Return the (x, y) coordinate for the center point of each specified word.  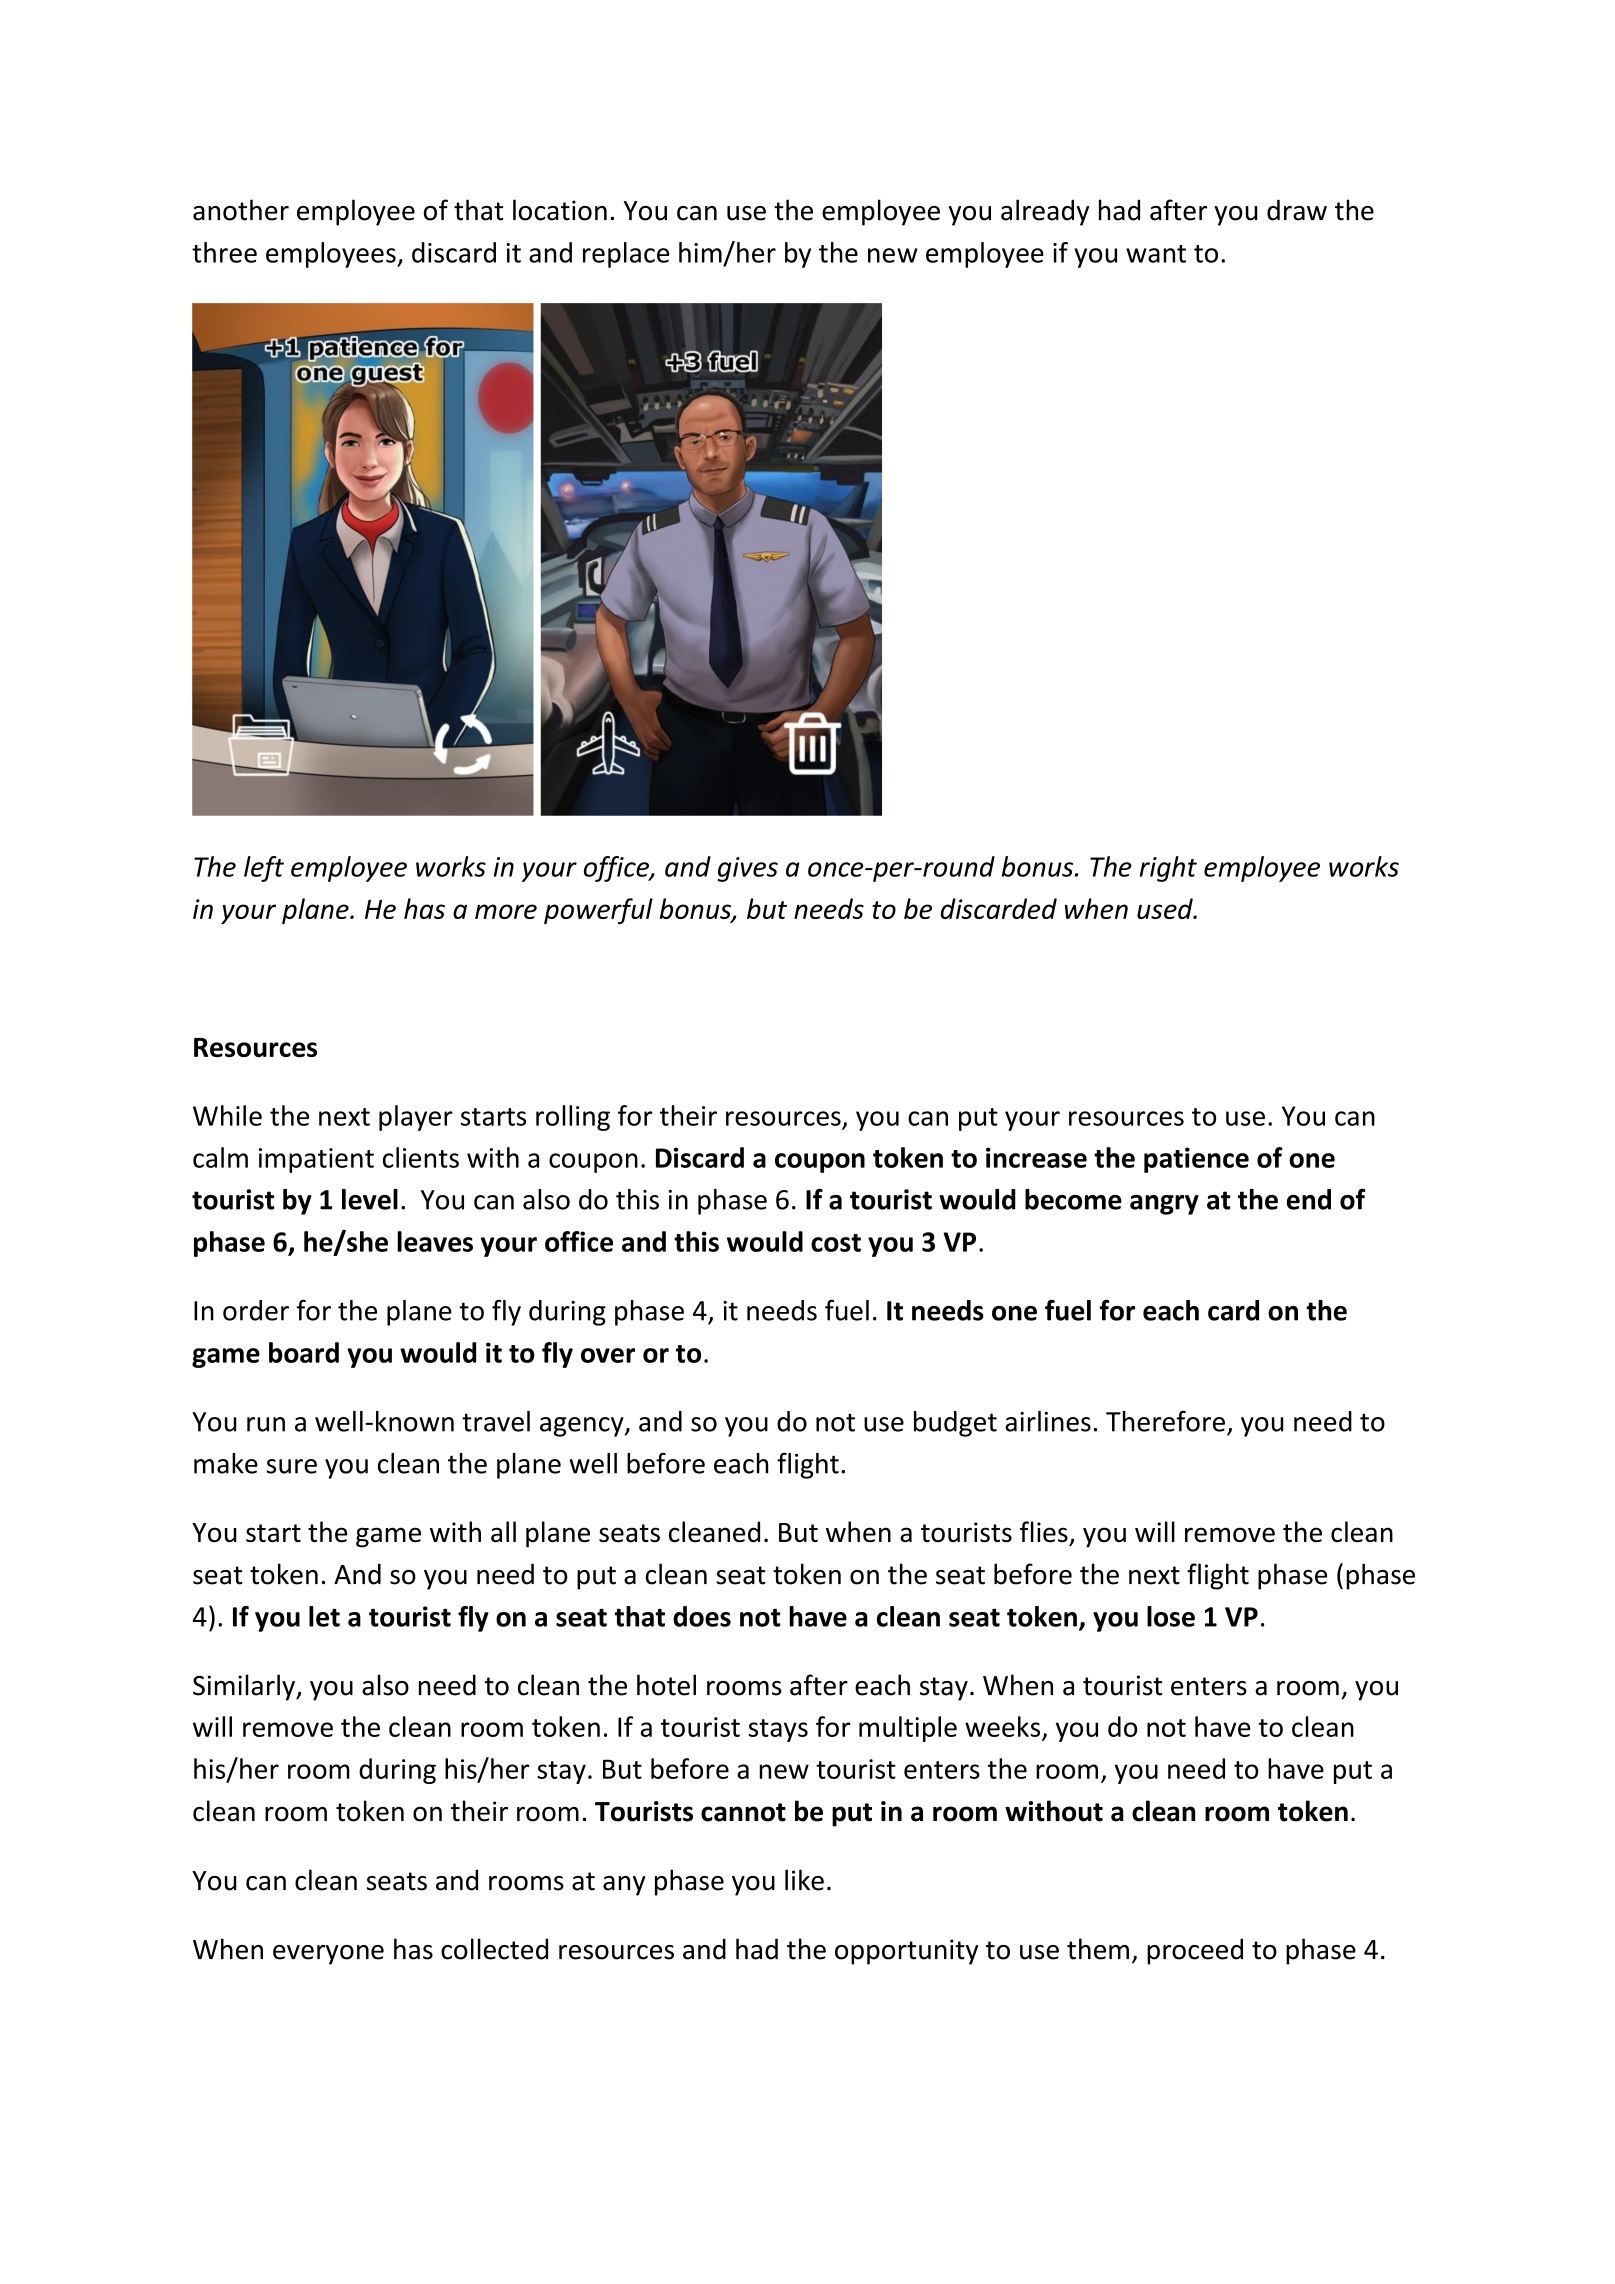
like (804, 1880)
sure (292, 1466)
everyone (328, 1955)
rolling (573, 1118)
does (702, 1616)
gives (748, 869)
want (1156, 254)
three (224, 252)
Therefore (1165, 1421)
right (1168, 869)
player (416, 1118)
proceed (1195, 1951)
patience (1196, 1160)
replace (626, 255)
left (264, 869)
